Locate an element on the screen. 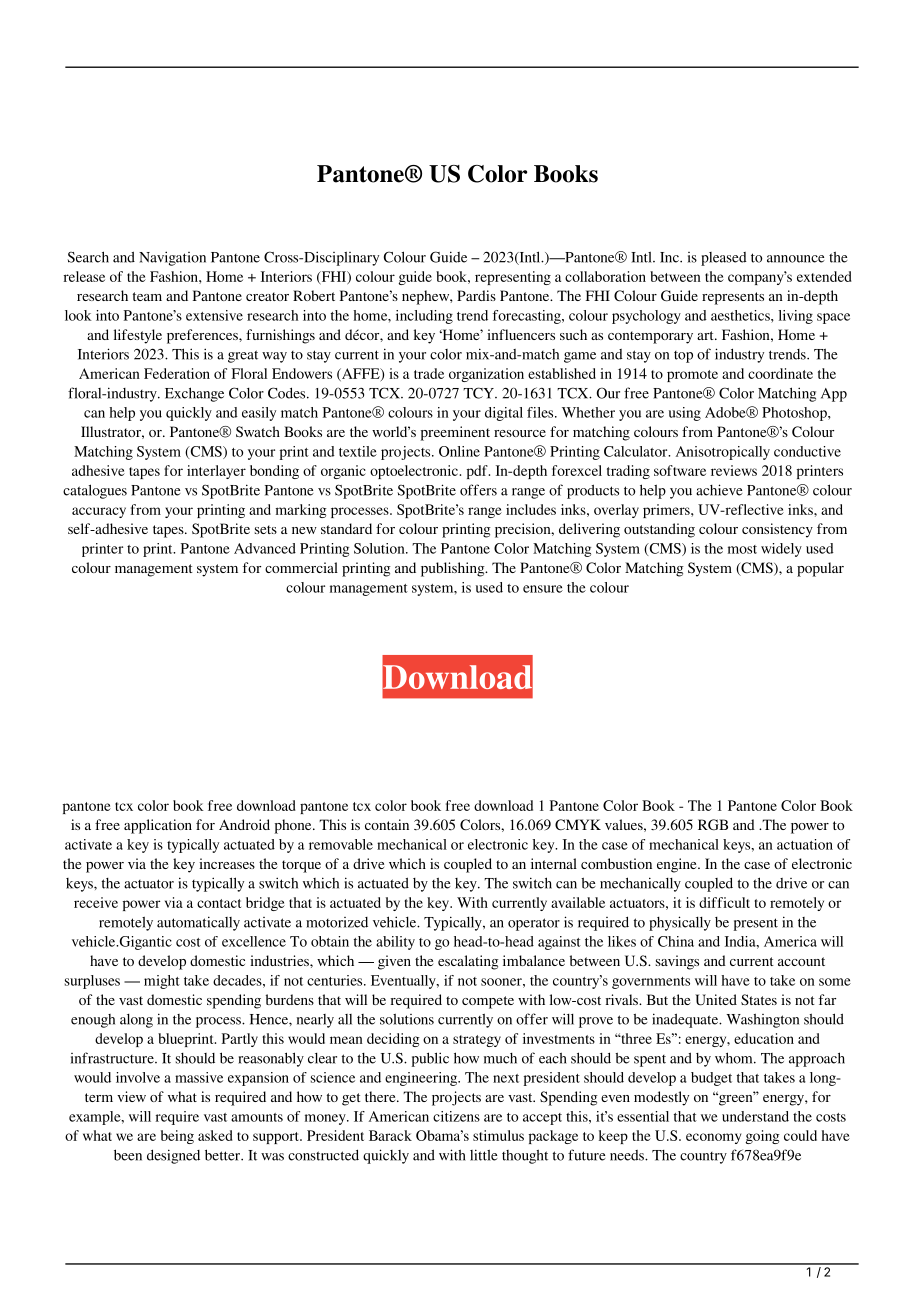 Image resolution: width=924 pixels, height=1308 pixels. team is located at coordinates (147, 296).
